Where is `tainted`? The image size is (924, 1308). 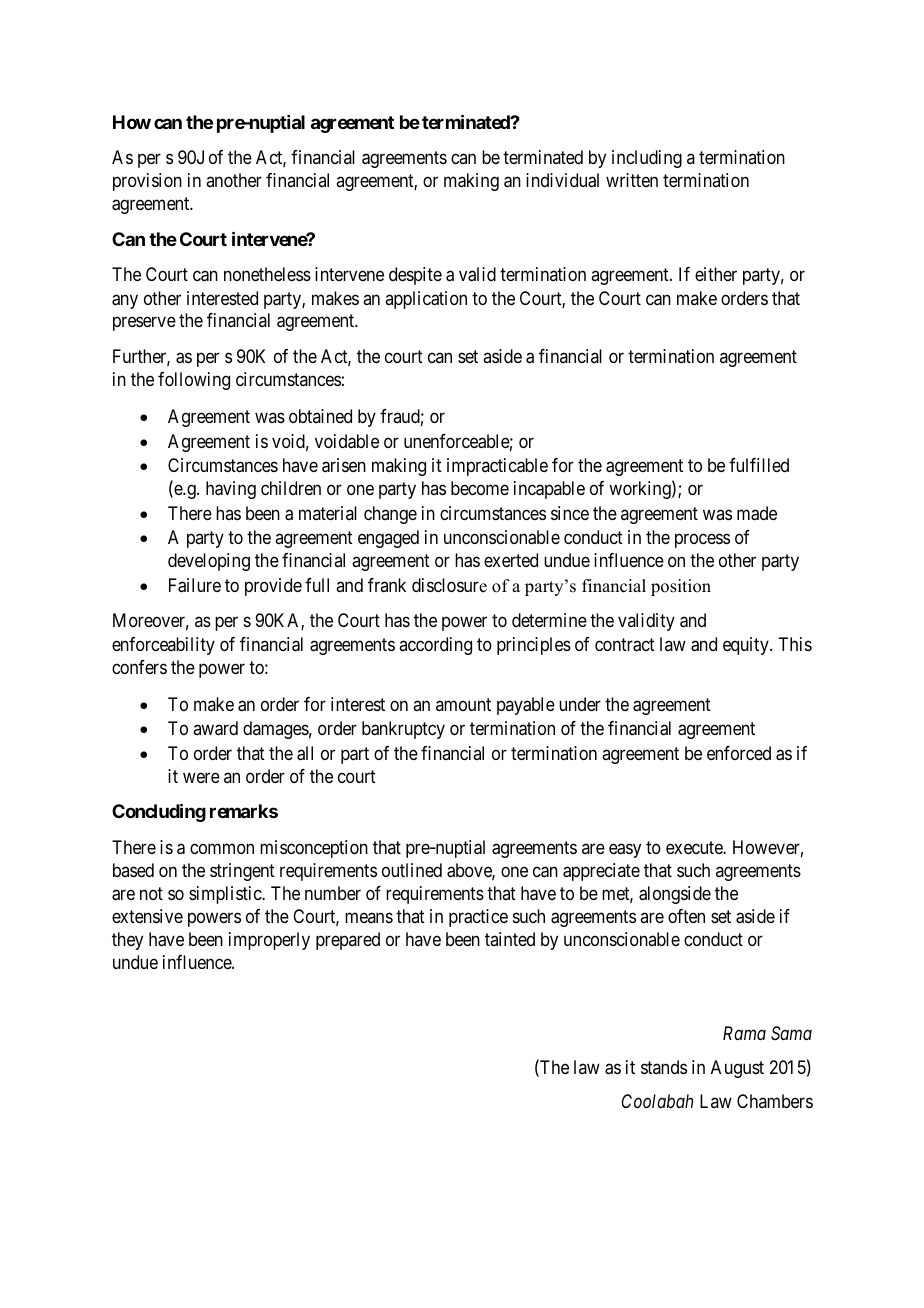
tainted is located at coordinates (510, 939).
